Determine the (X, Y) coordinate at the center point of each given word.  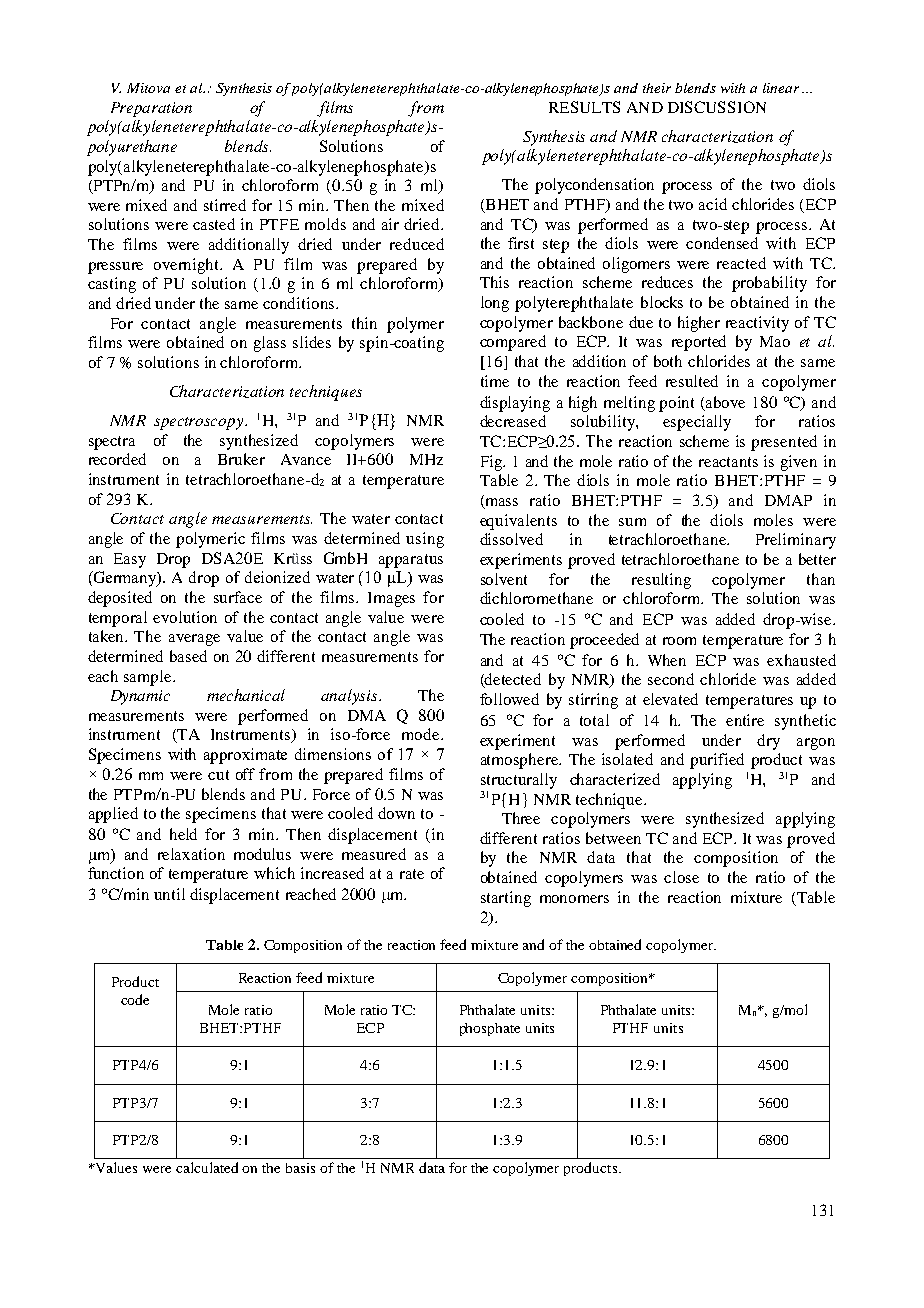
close (681, 877)
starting (506, 899)
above (725, 402)
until (169, 894)
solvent (504, 579)
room (679, 641)
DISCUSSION (717, 107)
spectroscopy (200, 423)
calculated (207, 1167)
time (495, 381)
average (194, 640)
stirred (225, 205)
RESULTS (584, 107)
